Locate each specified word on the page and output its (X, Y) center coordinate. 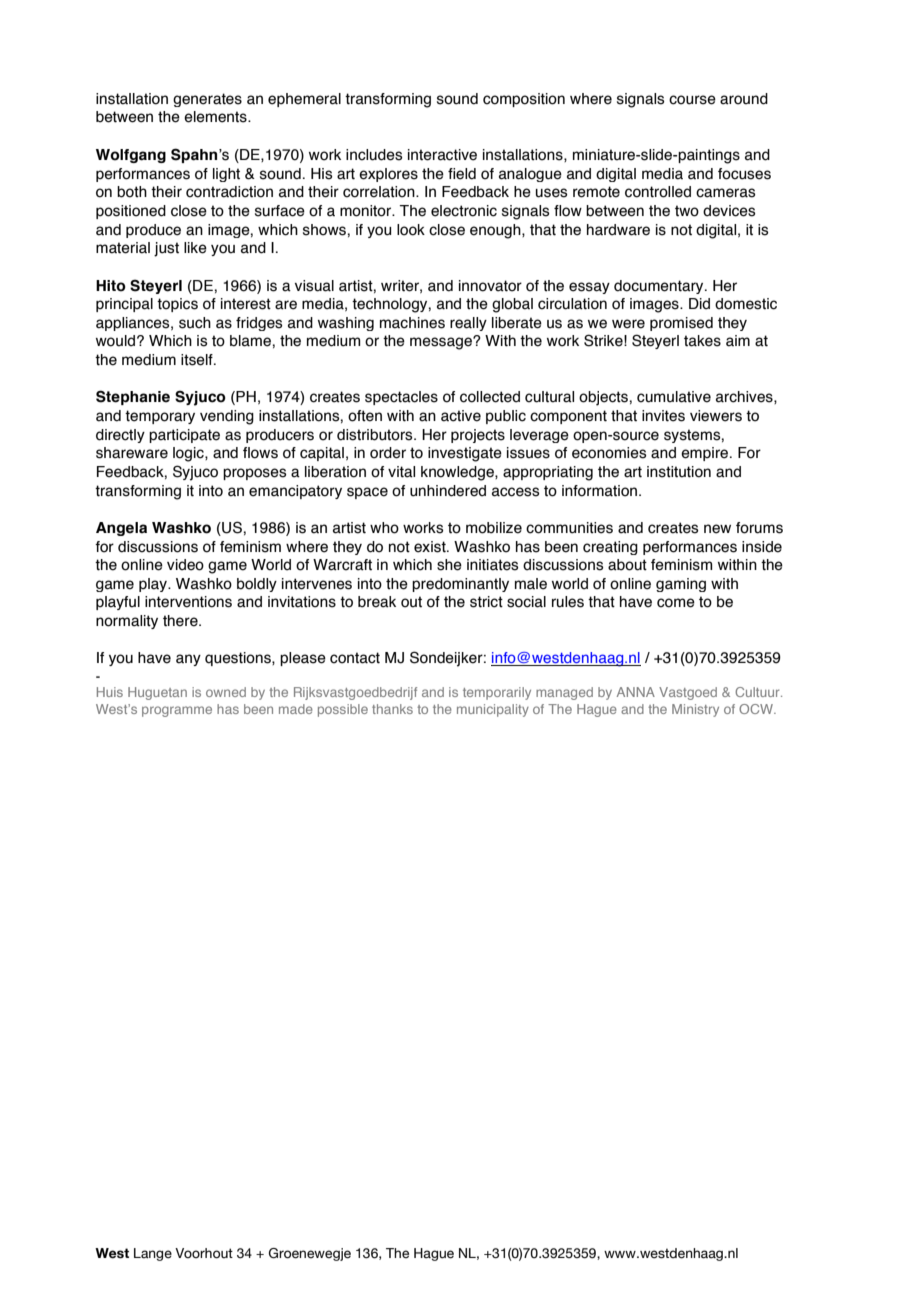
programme (177, 711)
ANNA (636, 692)
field (462, 174)
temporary (160, 417)
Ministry (695, 710)
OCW (757, 709)
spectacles (401, 398)
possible (343, 710)
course (692, 100)
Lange (153, 1254)
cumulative (674, 397)
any (188, 660)
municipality (493, 710)
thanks (392, 709)
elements (216, 117)
